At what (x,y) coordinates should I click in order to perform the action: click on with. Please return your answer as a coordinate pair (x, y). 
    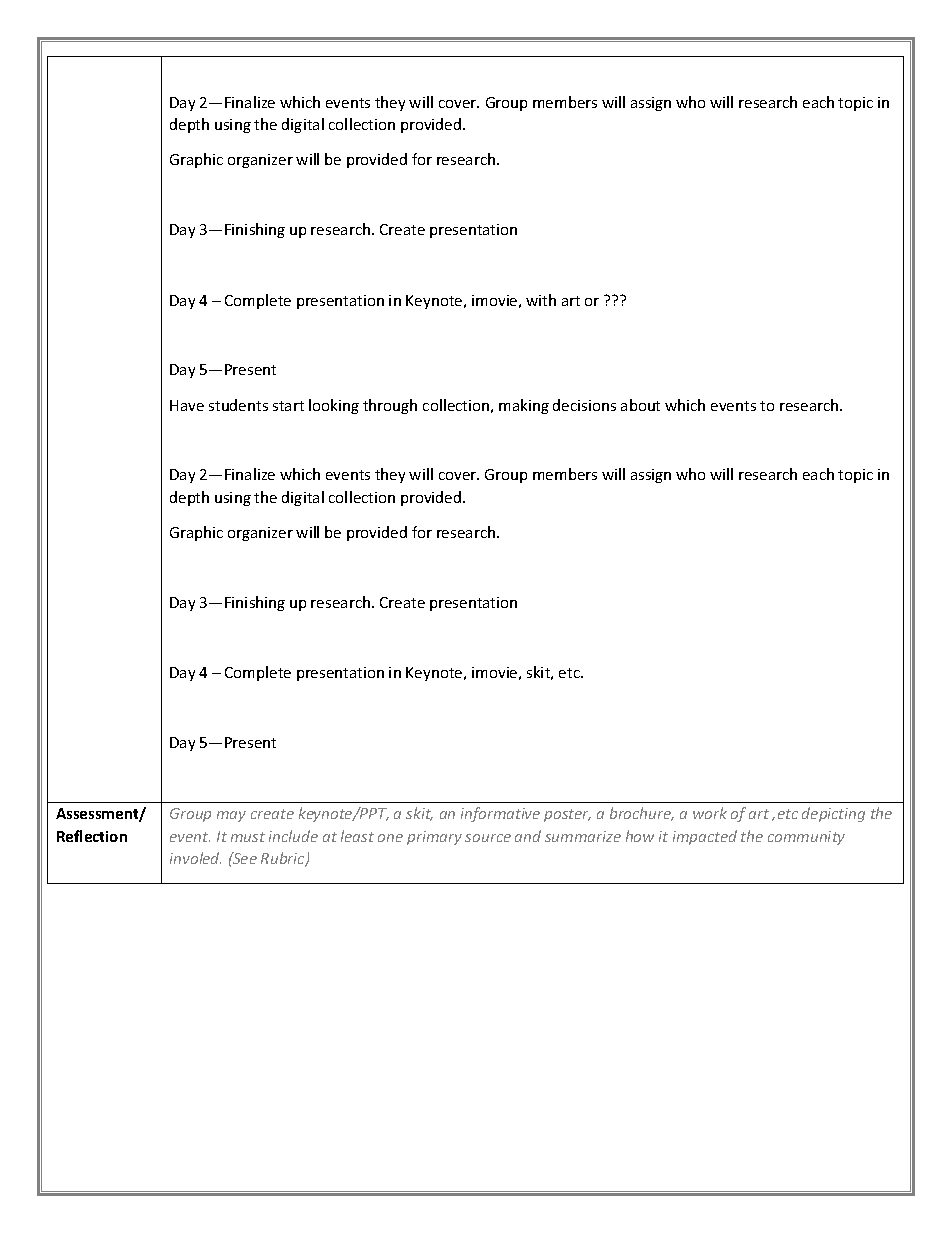
    Looking at the image, I should click on (541, 300).
